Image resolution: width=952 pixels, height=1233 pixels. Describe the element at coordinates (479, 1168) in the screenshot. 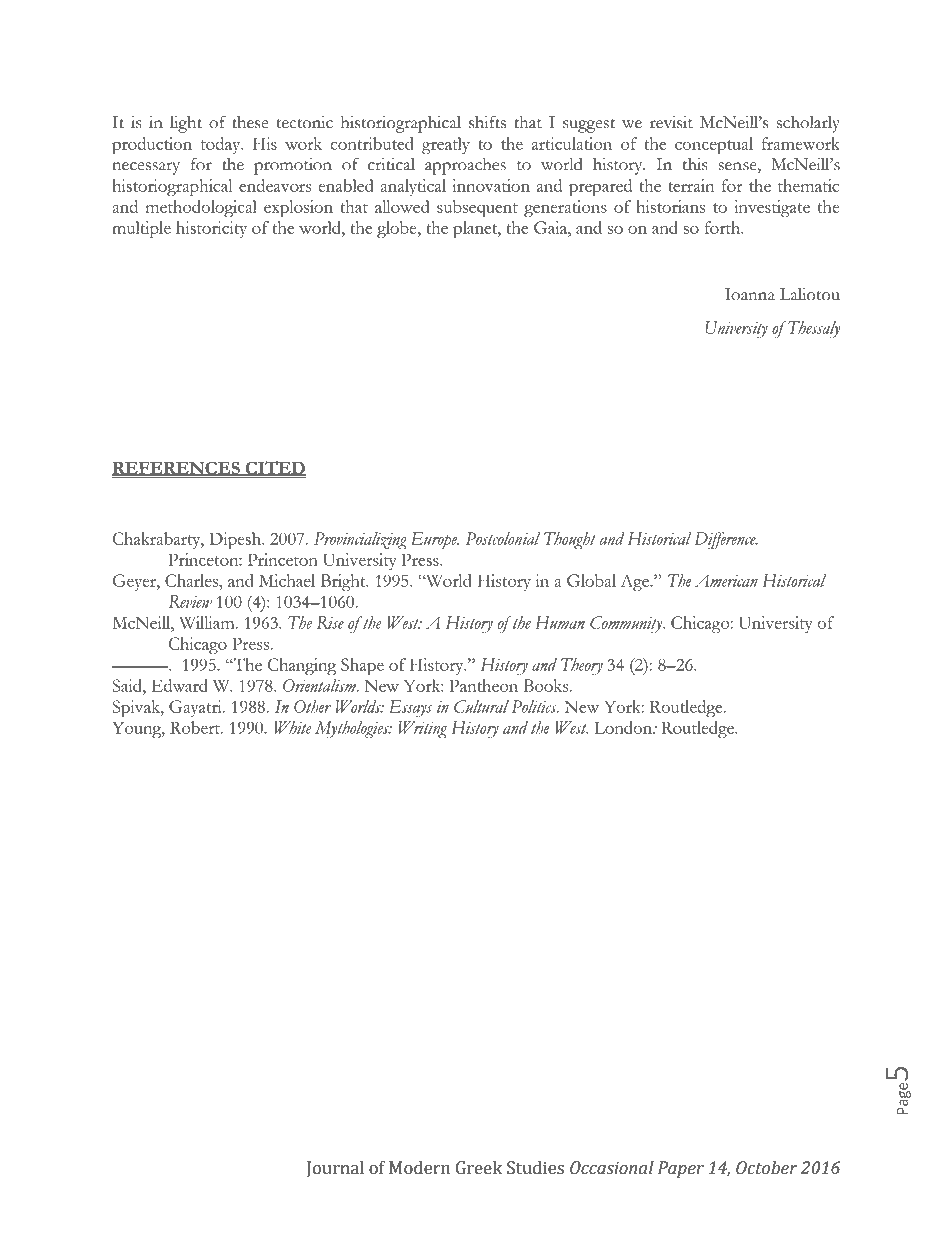

I see `Greek` at that location.
